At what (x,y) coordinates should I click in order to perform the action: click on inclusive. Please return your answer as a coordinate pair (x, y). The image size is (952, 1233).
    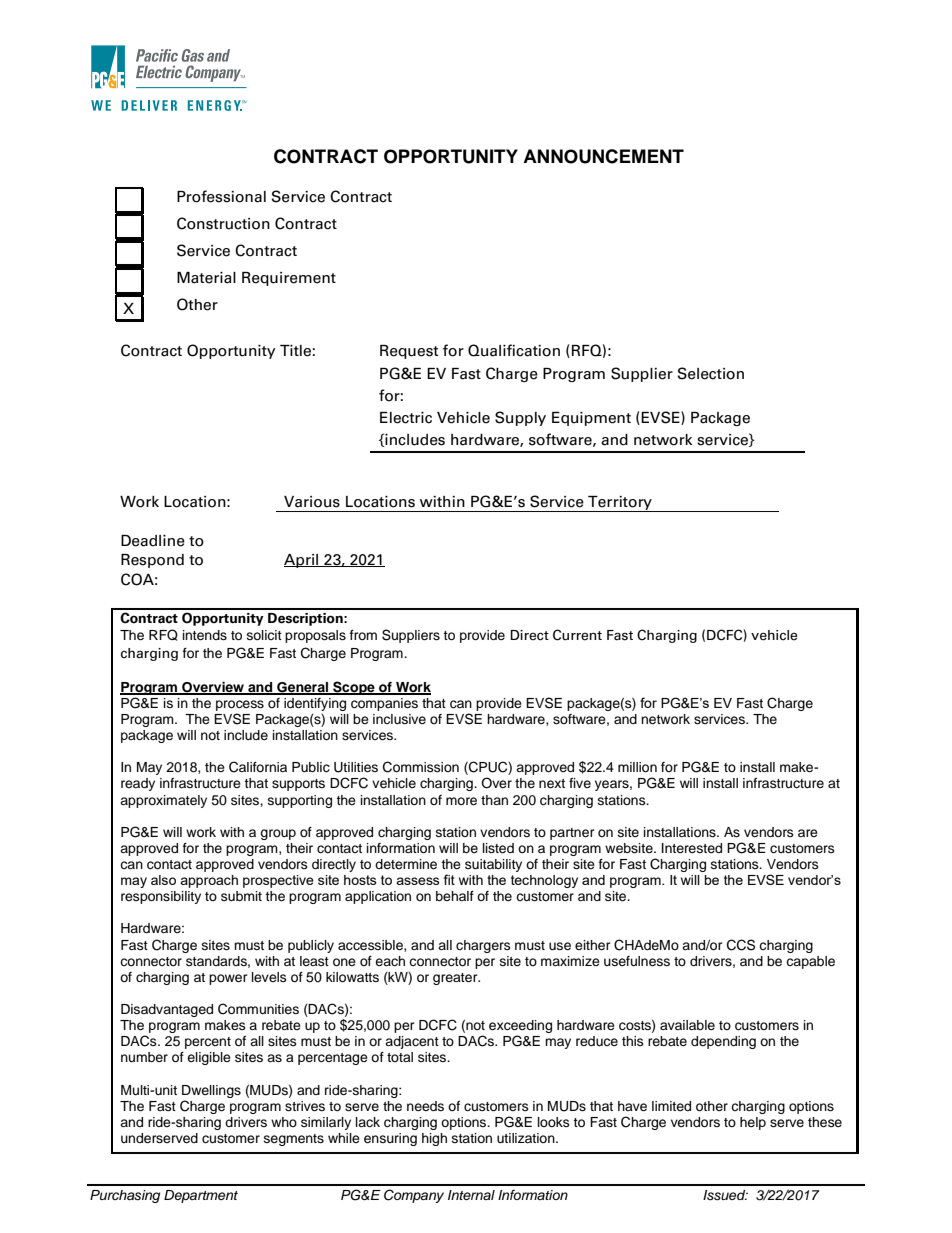
    Looking at the image, I should click on (399, 719).
